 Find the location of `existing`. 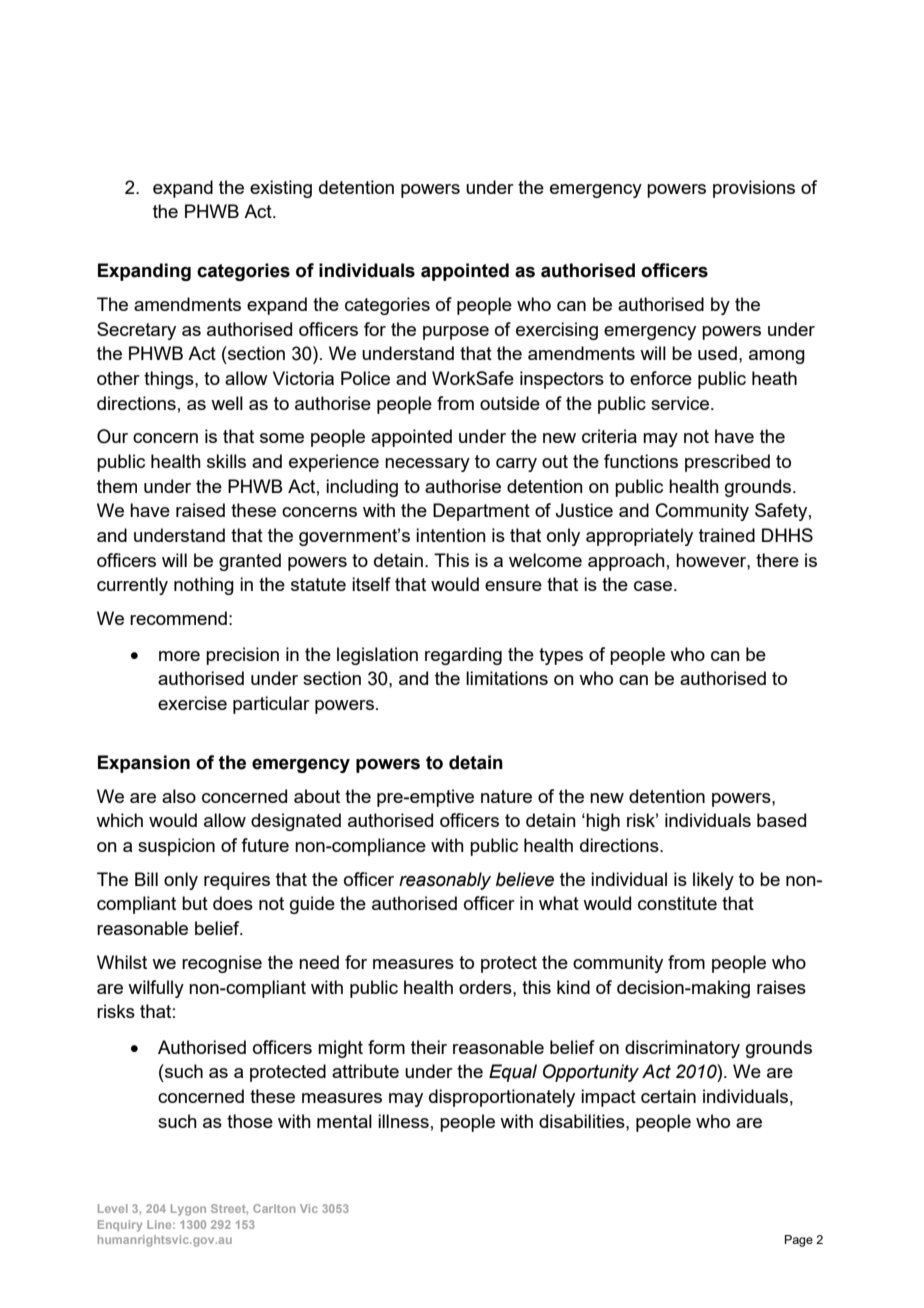

existing is located at coordinates (281, 189).
